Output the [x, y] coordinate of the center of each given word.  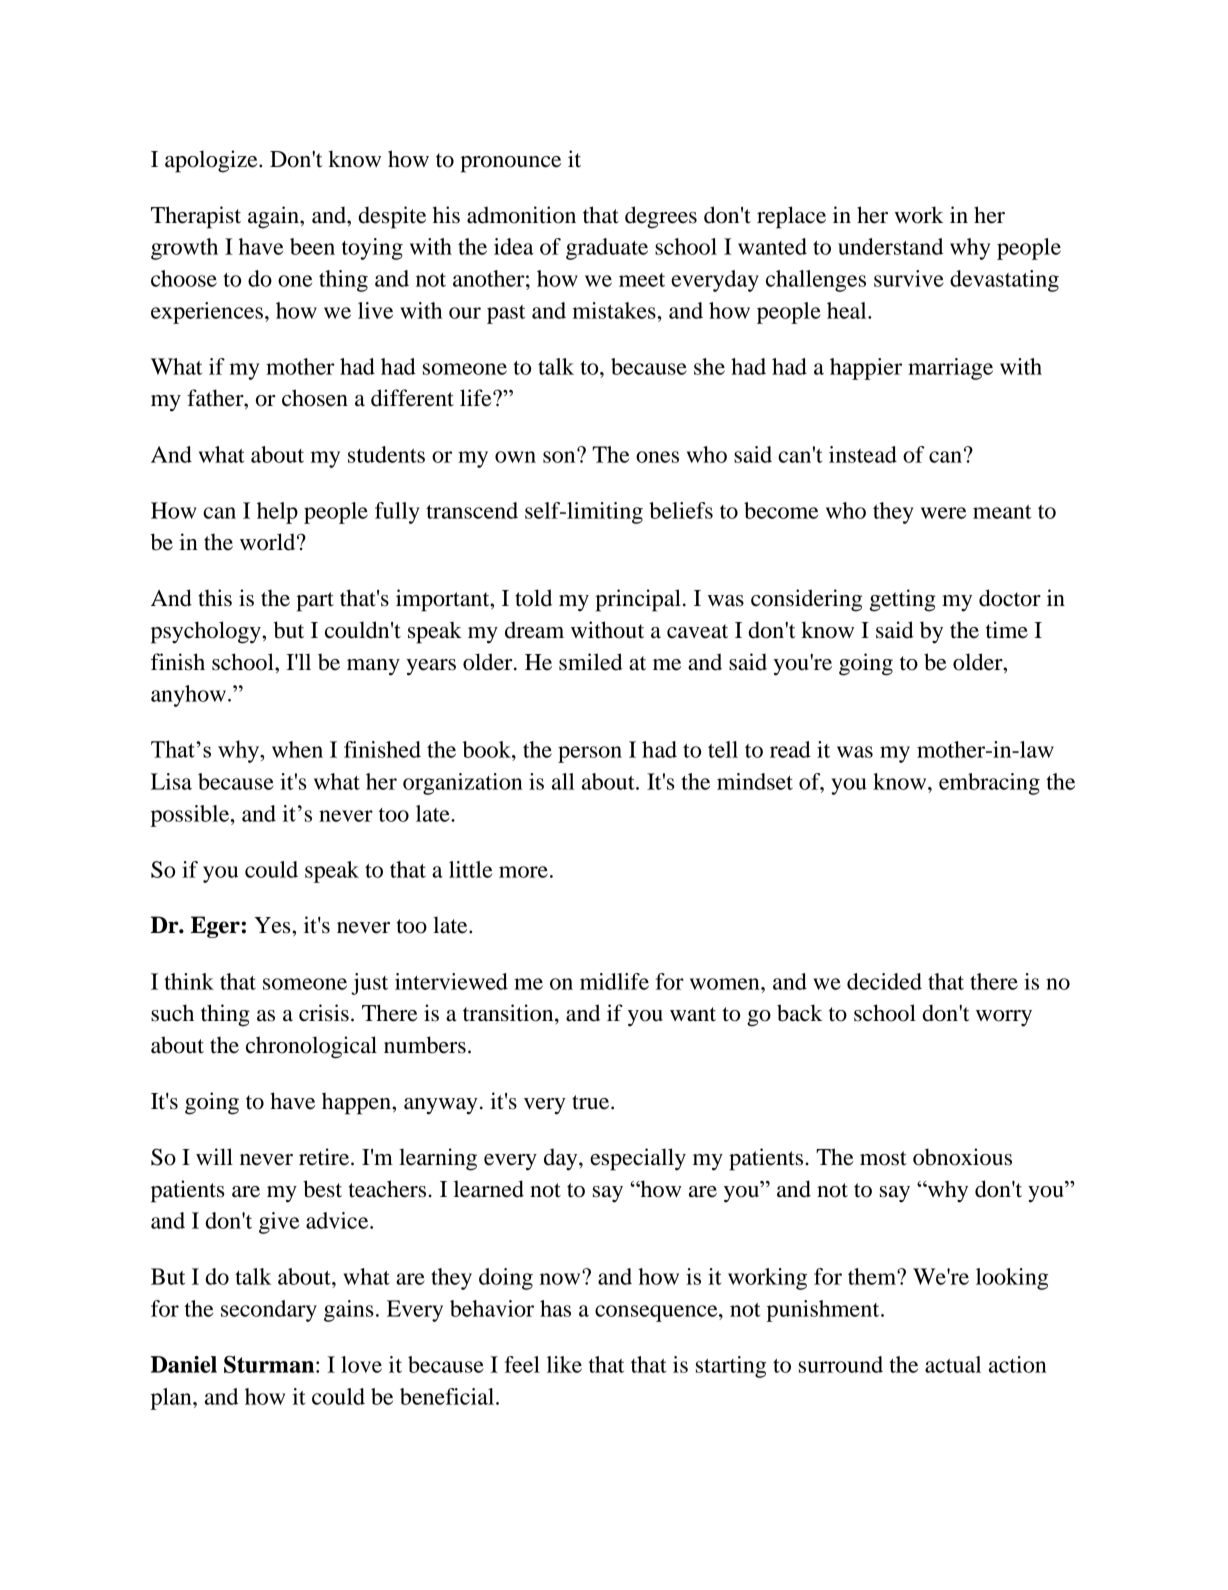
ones [657, 457]
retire [325, 1157]
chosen [315, 398]
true [592, 1102]
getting [903, 600]
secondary [269, 1311]
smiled [591, 662]
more [523, 872]
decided [884, 981]
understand [890, 246]
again [274, 217]
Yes [273, 925]
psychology [207, 632]
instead [863, 454]
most [883, 1158]
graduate [607, 249]
